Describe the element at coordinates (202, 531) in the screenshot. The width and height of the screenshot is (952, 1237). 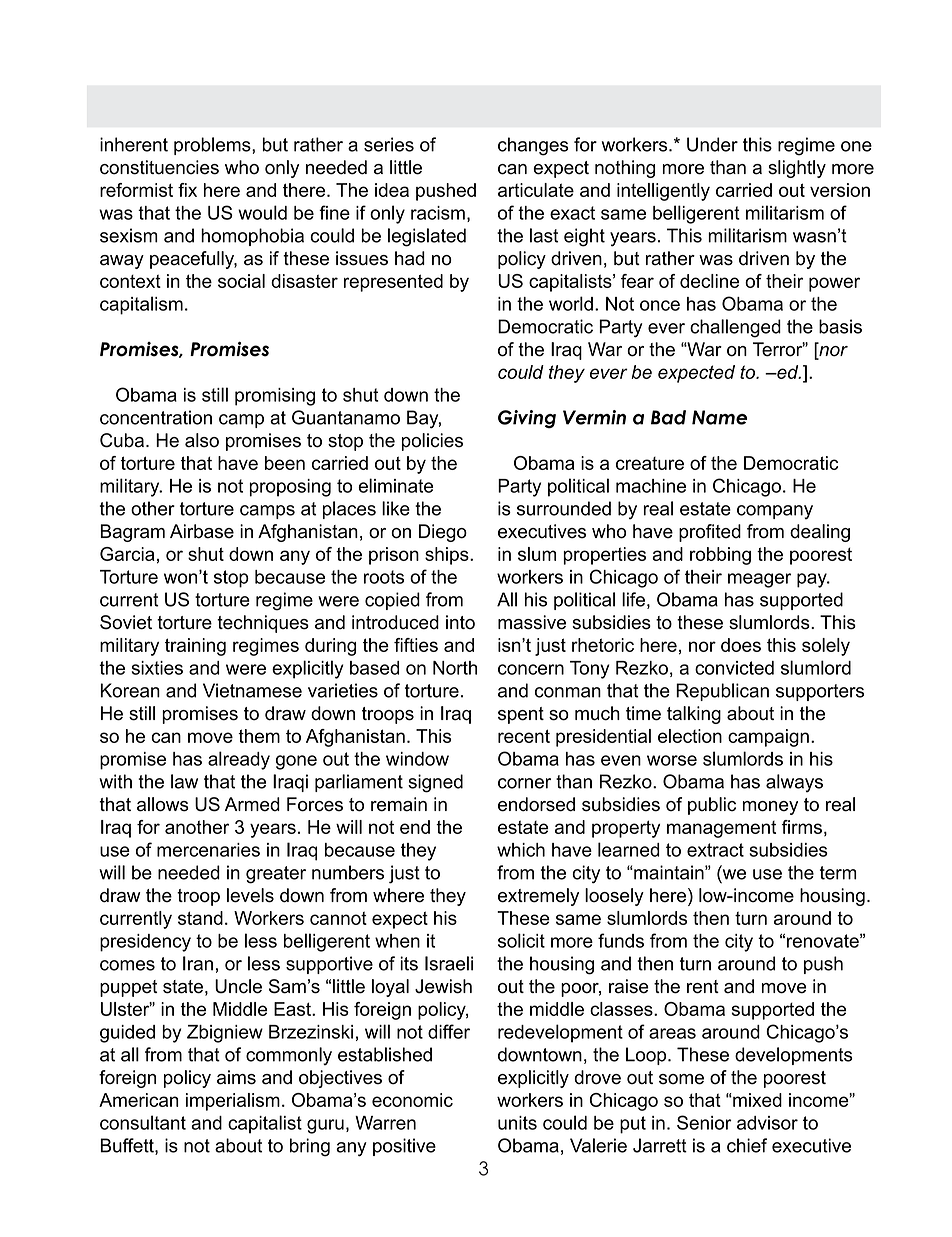
I see `Airbase` at that location.
